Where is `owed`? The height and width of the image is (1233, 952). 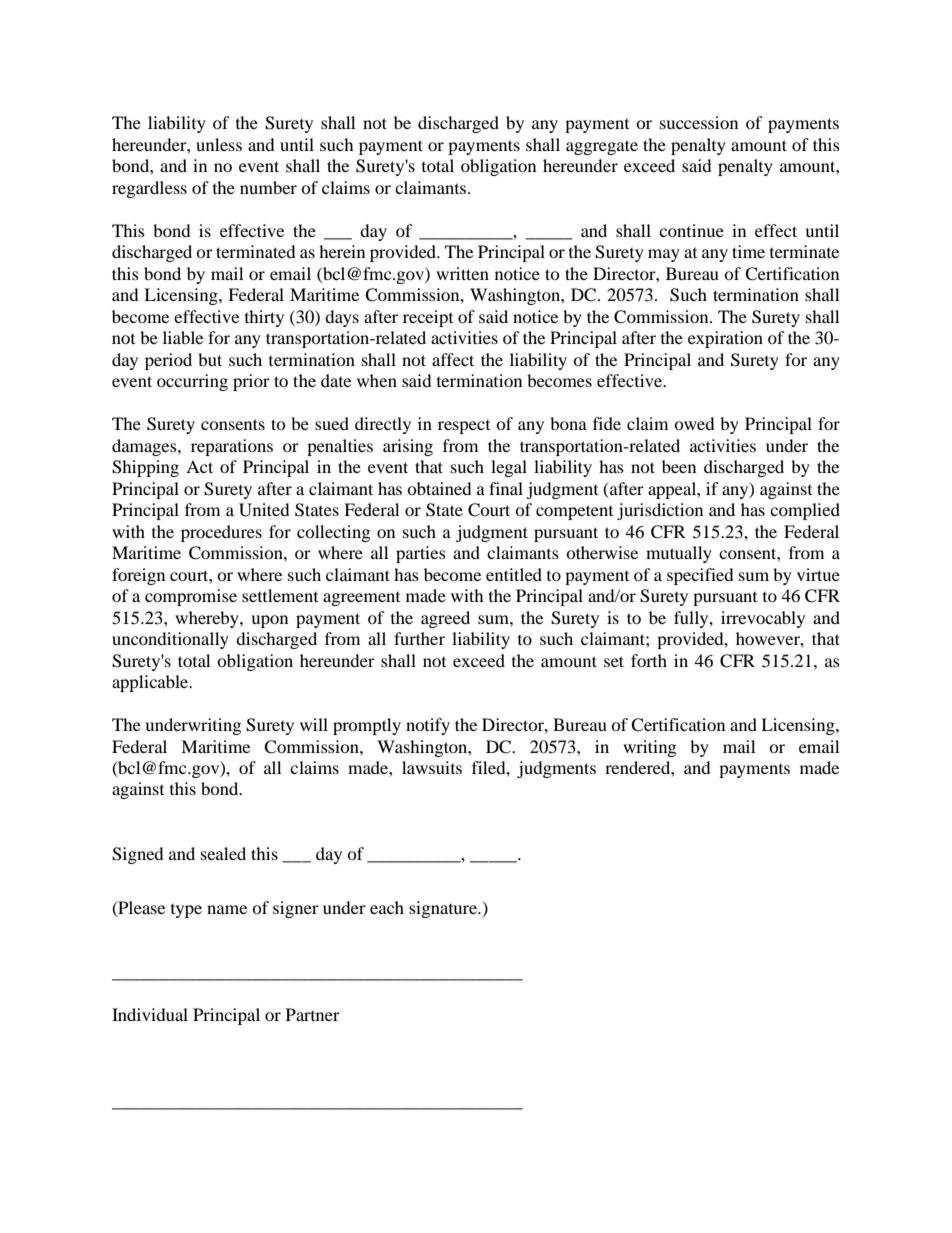
owed is located at coordinates (694, 423).
